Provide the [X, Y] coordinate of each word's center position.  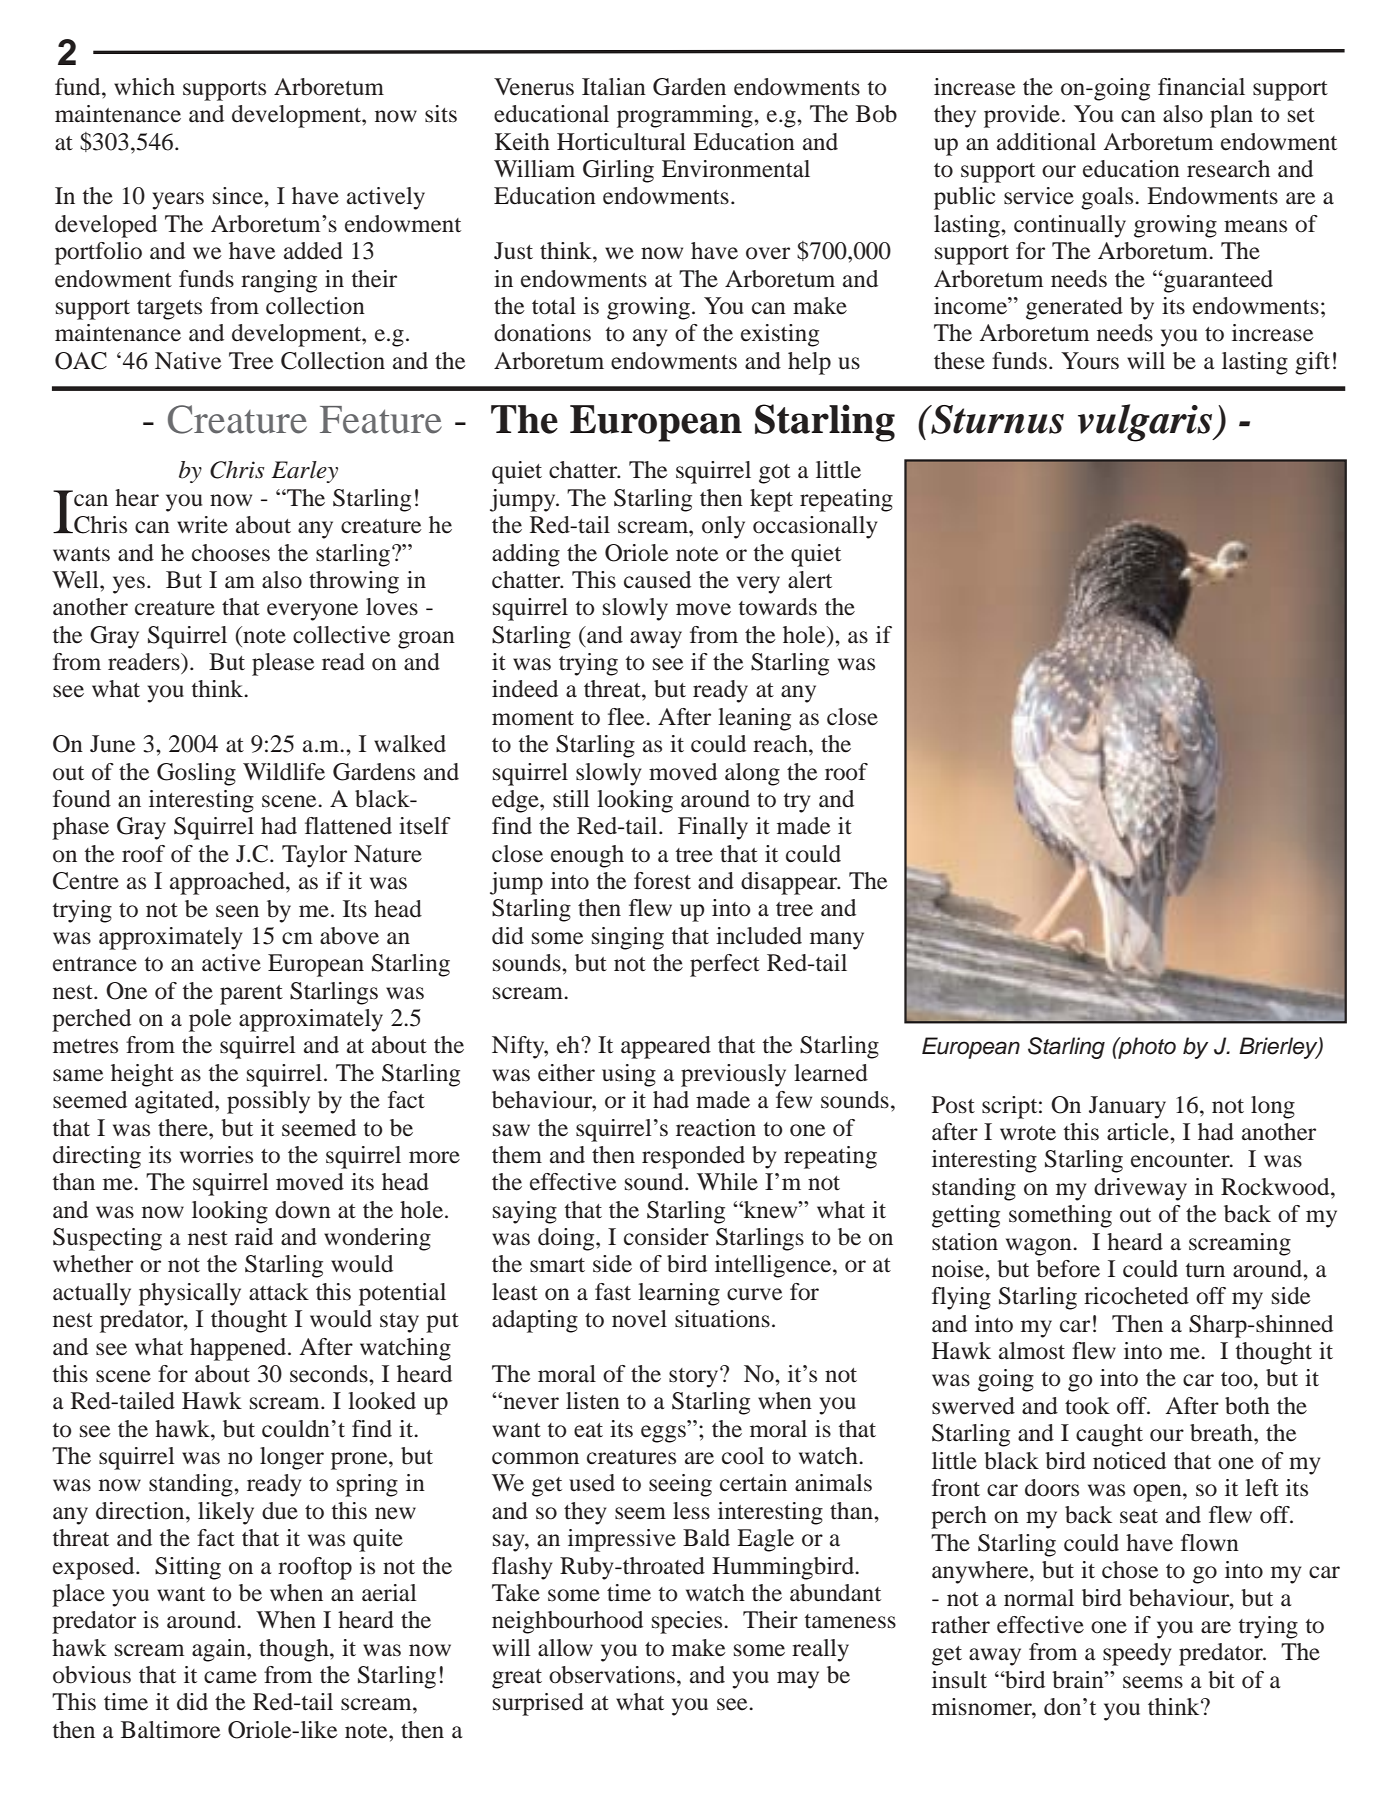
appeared [666, 1047]
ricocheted [1136, 1296]
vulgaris [1146, 423]
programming [686, 116]
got [774, 474]
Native [188, 361]
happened [239, 1349]
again [220, 1650]
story [695, 1377]
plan [1231, 116]
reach [781, 744]
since [239, 196]
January [1127, 1107]
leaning [754, 719]
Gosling [196, 774]
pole [210, 1020]
